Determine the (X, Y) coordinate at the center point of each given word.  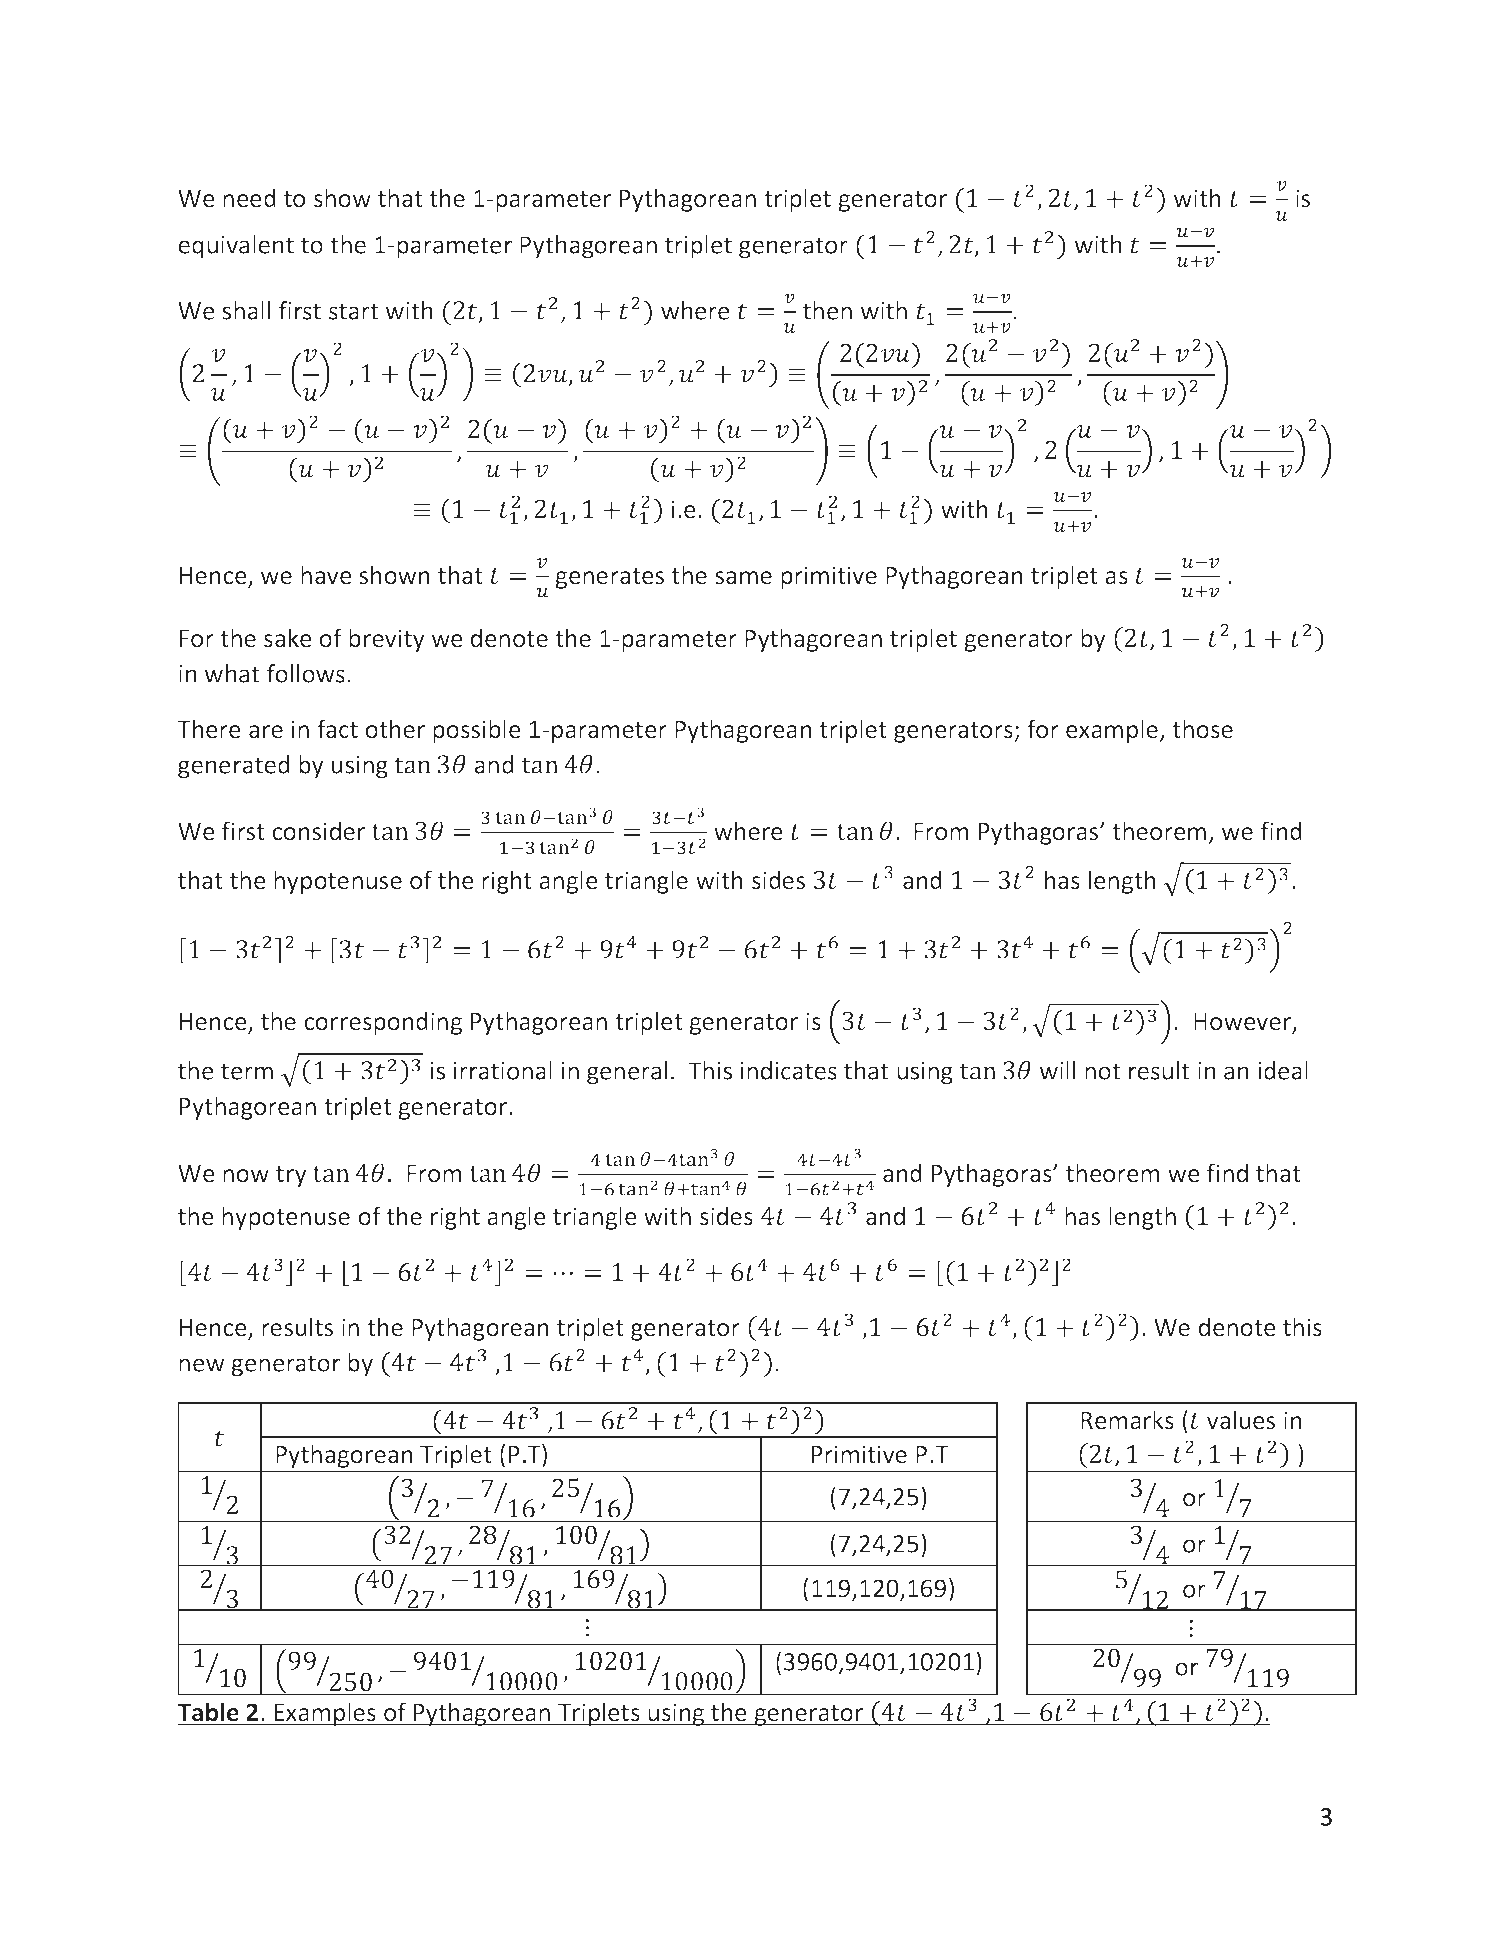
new (202, 1365)
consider (318, 831)
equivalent (236, 247)
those (1202, 729)
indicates (789, 1070)
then (827, 310)
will (1057, 1070)
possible (477, 731)
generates (609, 578)
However (1244, 1022)
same (743, 578)
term (247, 1071)
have (326, 575)
